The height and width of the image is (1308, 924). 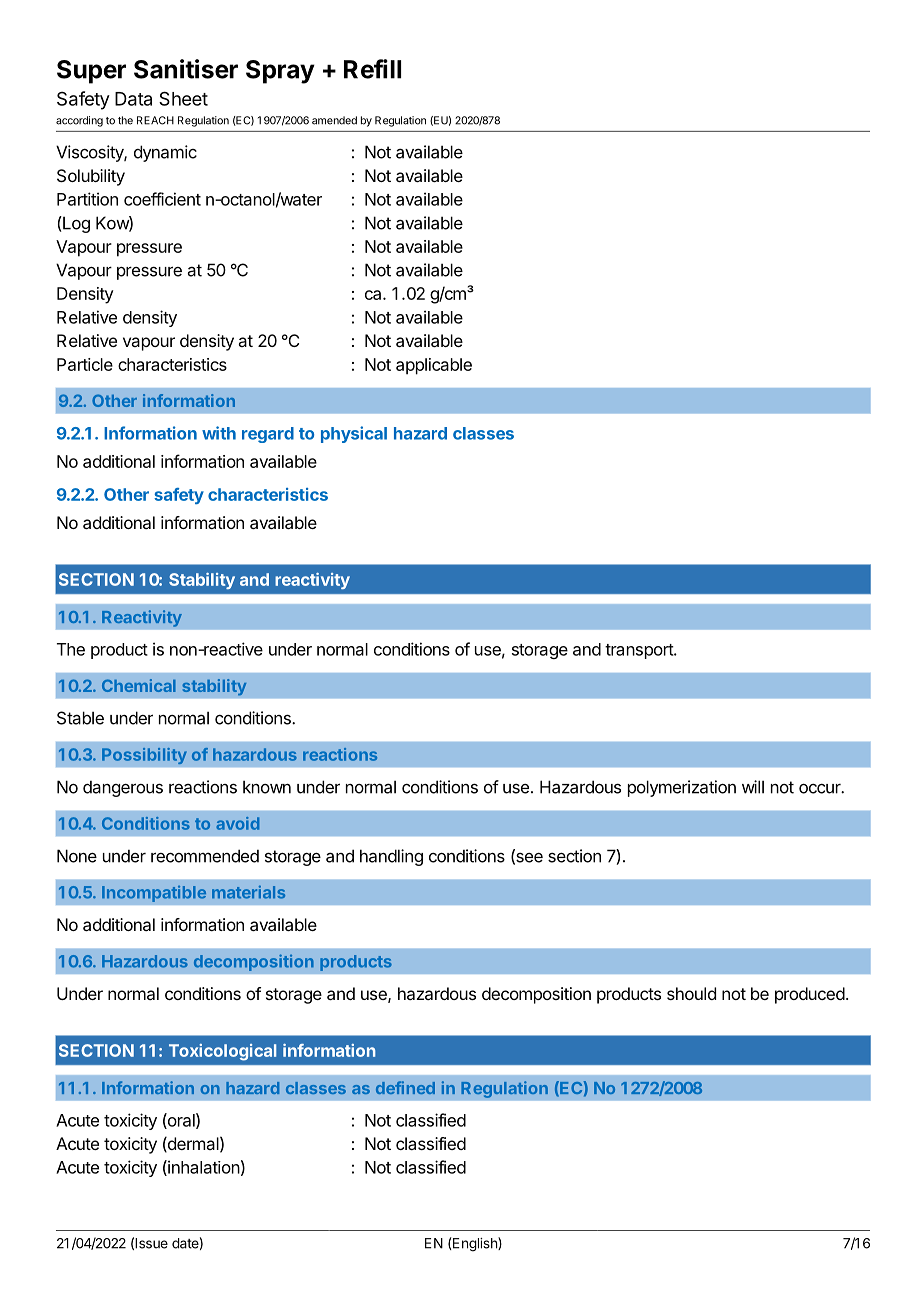 I want to click on Refill, so click(x=372, y=69).
